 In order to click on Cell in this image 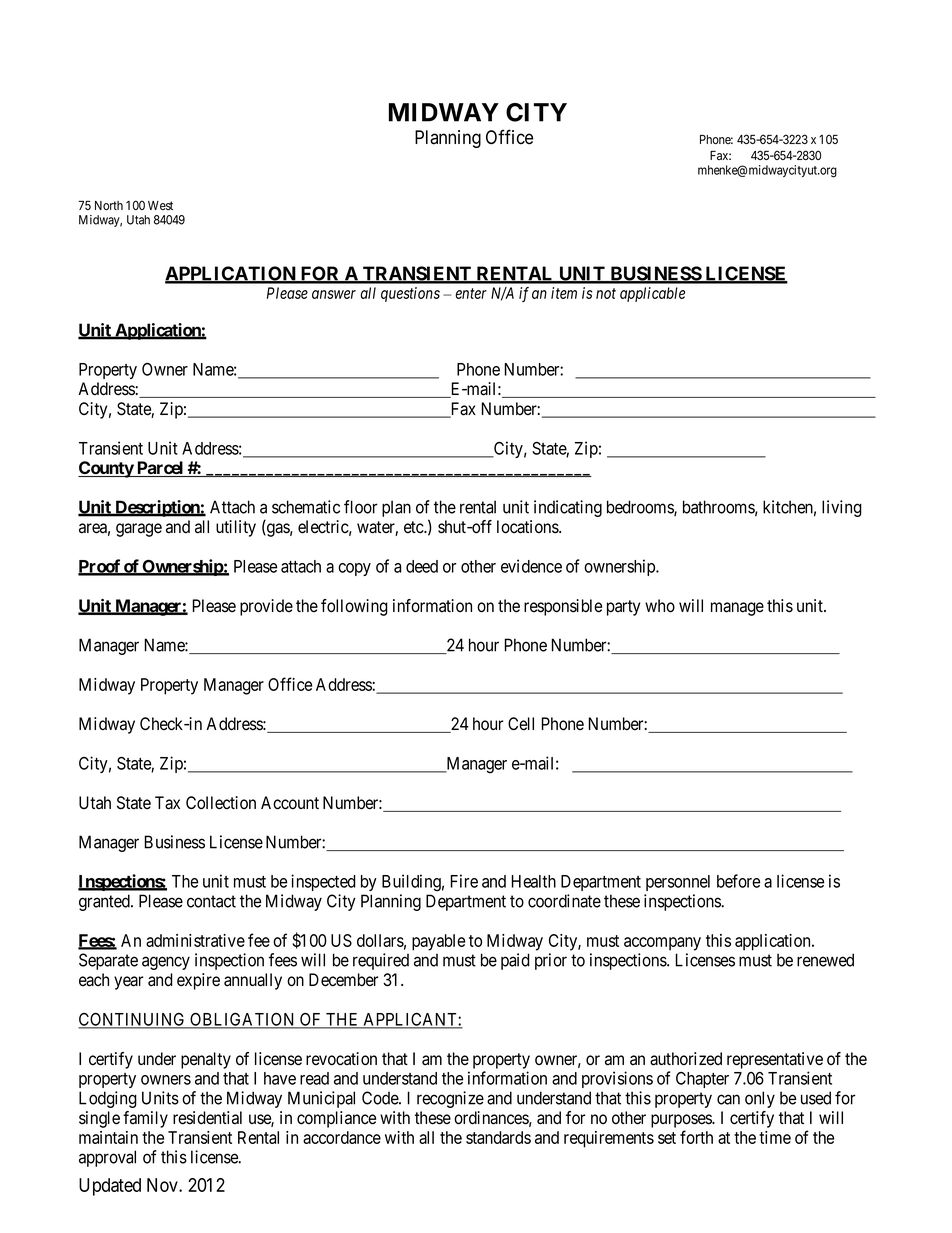, I will do `click(521, 724)`.
